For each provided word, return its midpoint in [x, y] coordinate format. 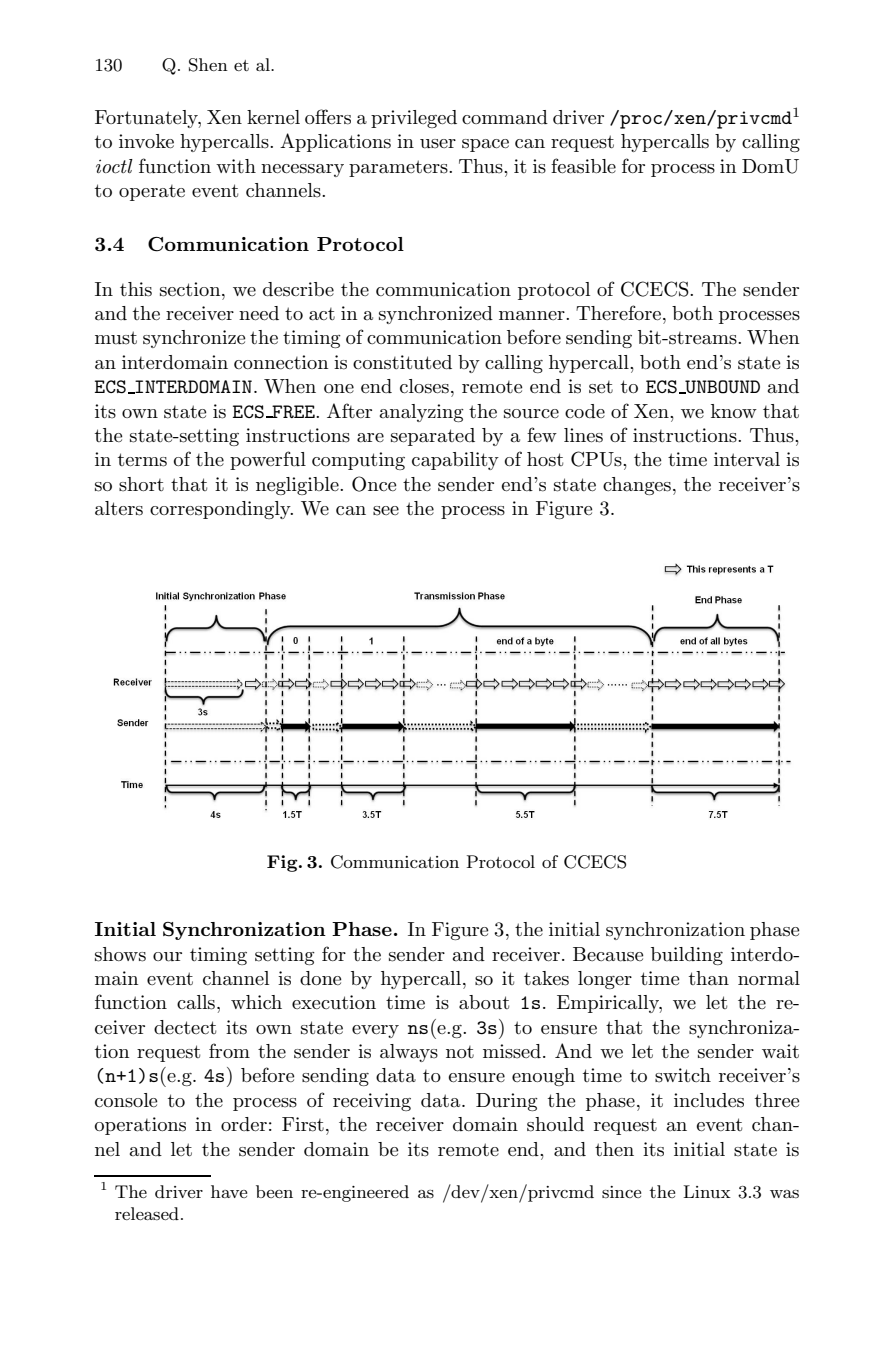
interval [747, 459]
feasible [583, 166]
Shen [208, 65]
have [229, 1191]
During [507, 1102]
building [687, 956]
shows [120, 954]
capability [455, 461]
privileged [414, 119]
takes [546, 978]
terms [142, 460]
